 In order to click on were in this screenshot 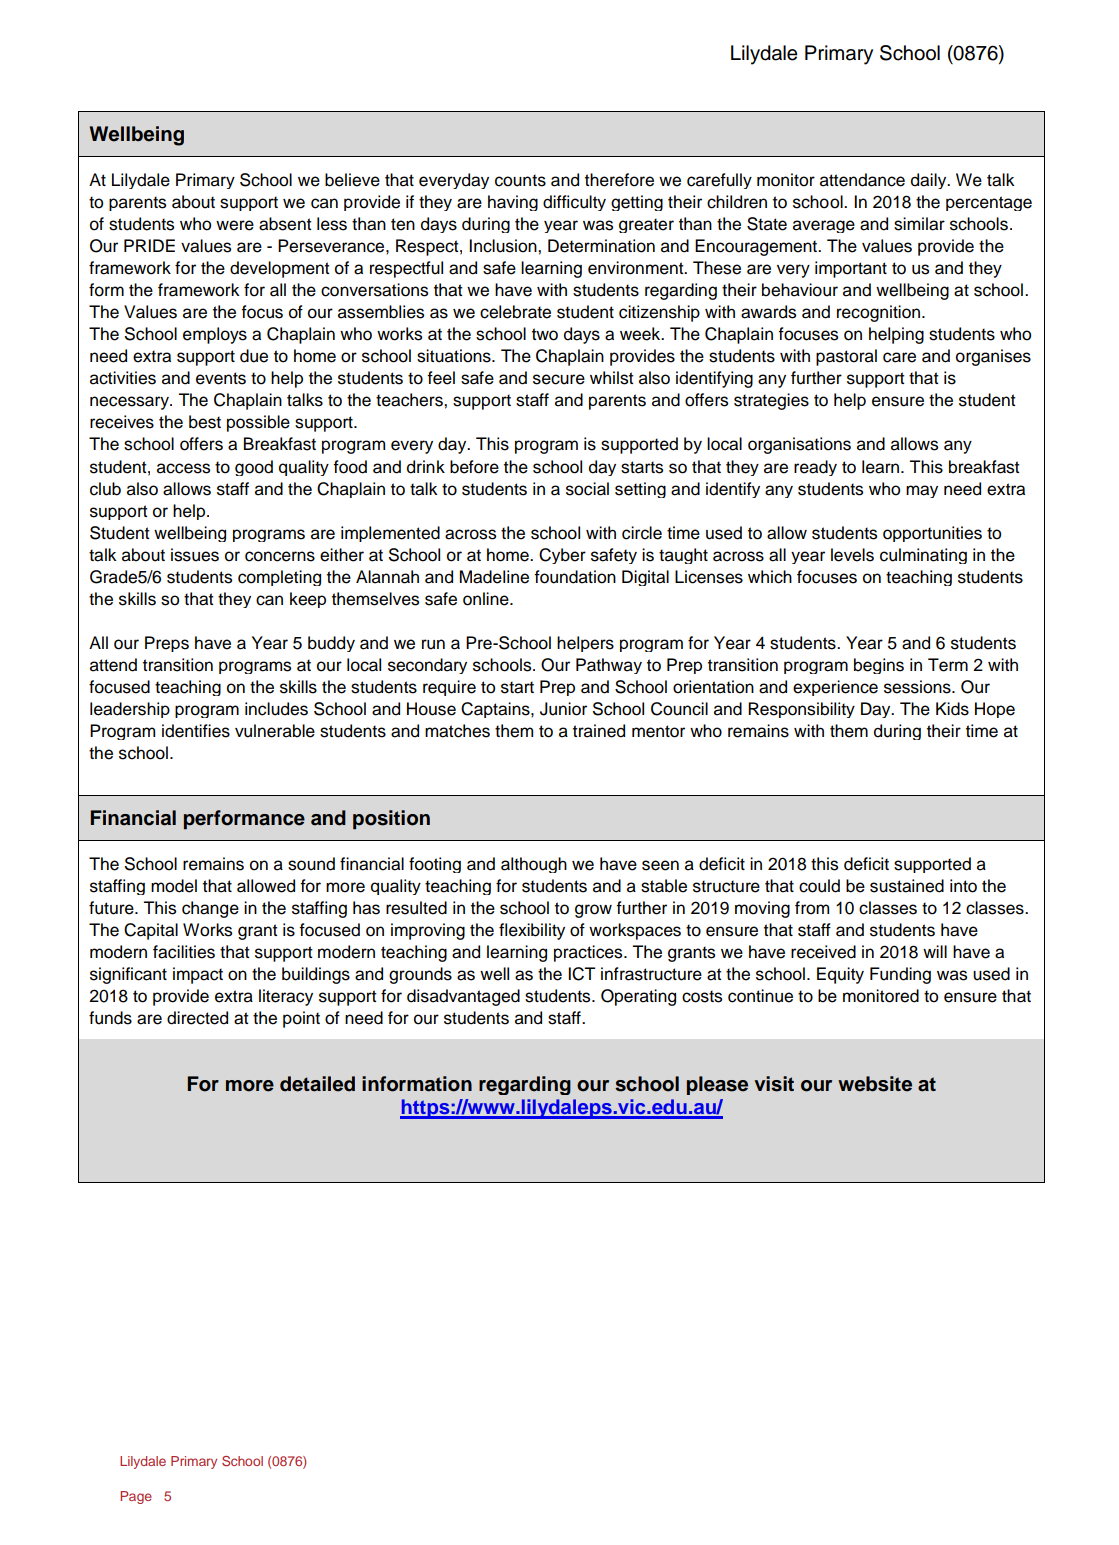, I will do `click(235, 225)`.
